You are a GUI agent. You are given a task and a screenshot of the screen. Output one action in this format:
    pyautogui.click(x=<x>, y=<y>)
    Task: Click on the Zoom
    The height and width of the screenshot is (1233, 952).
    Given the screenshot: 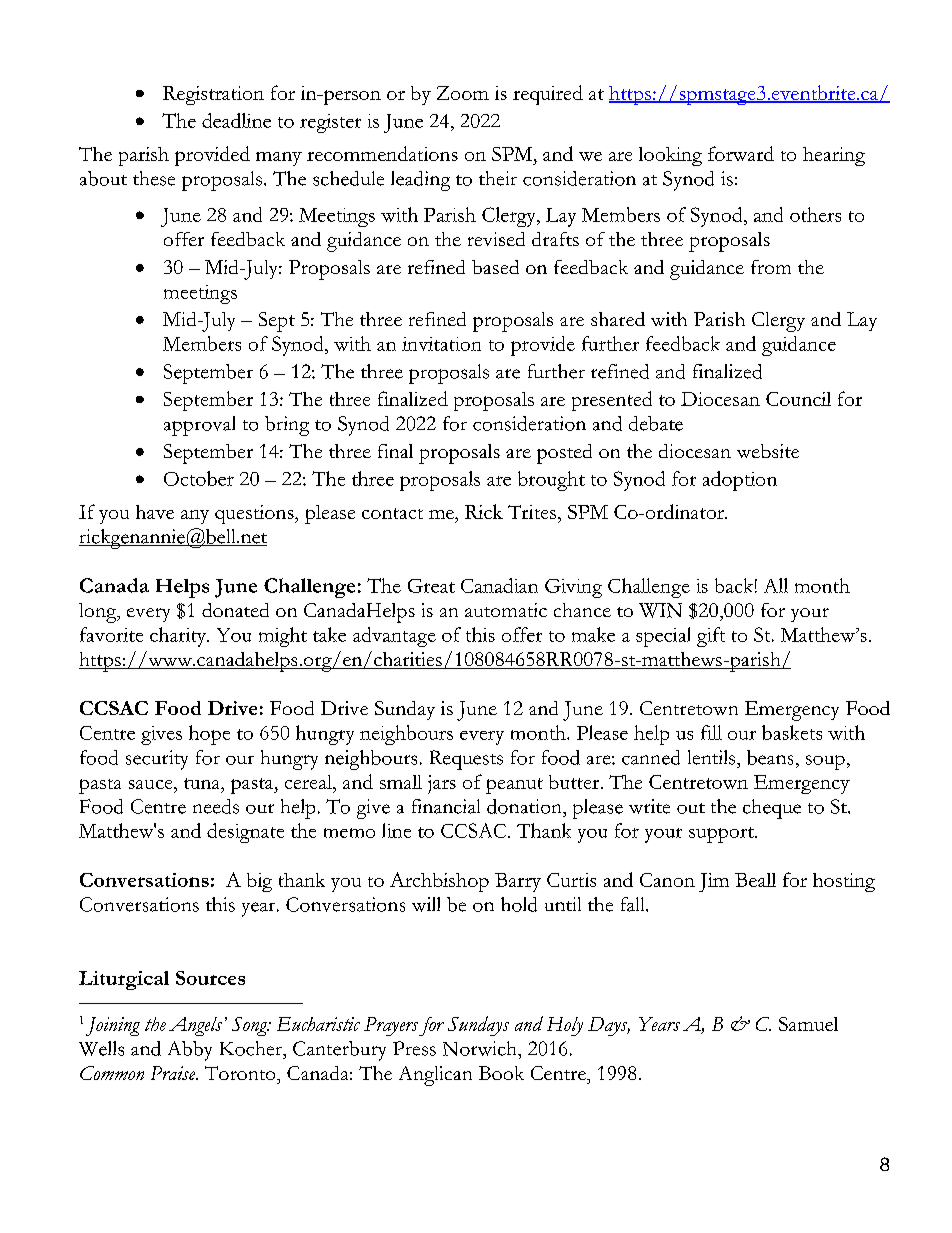 What is the action you would take?
    pyautogui.click(x=463, y=93)
